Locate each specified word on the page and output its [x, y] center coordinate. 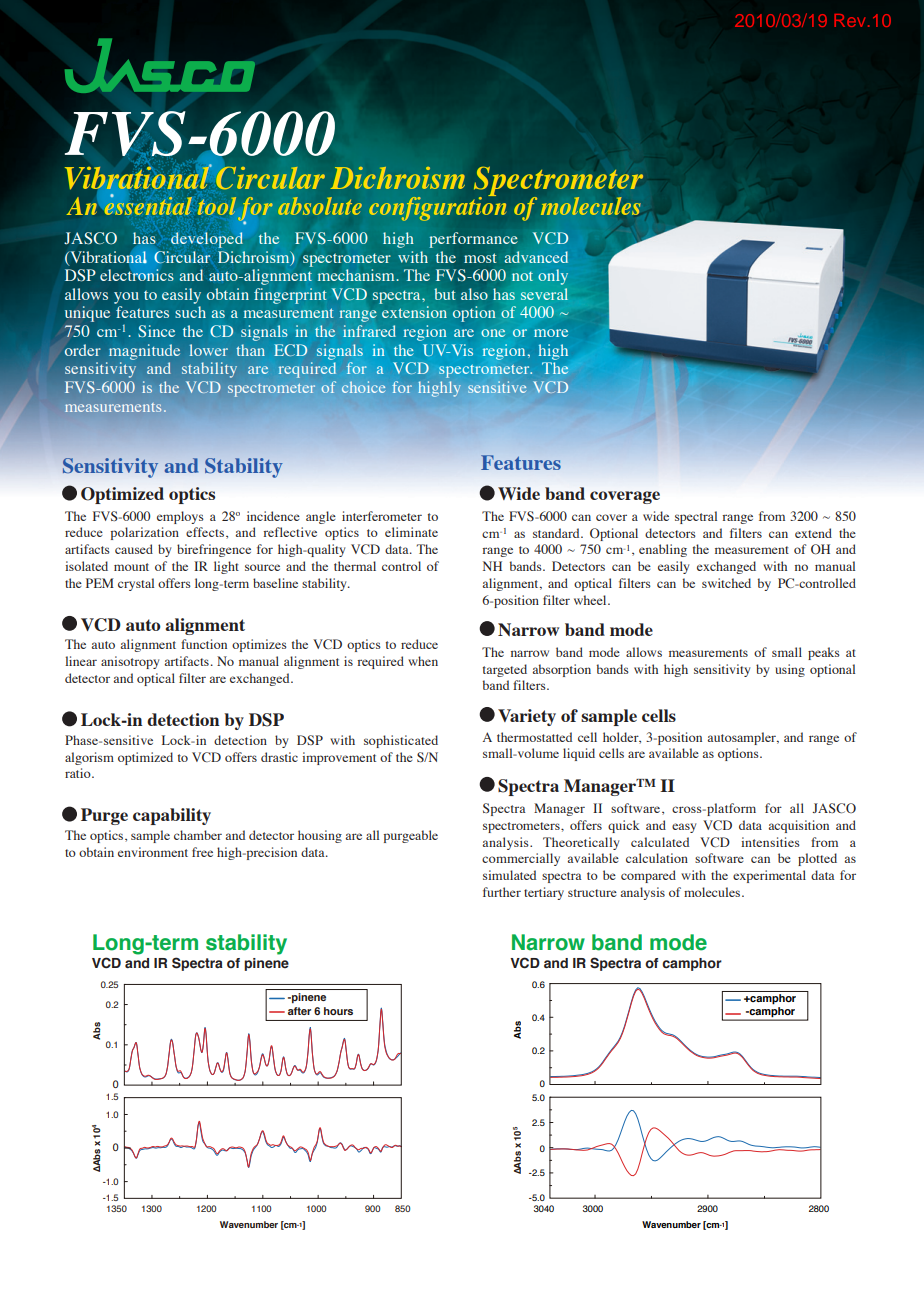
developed [207, 240]
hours [338, 1011]
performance [473, 240]
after [299, 1011]
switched [726, 583]
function [204, 644]
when [423, 661]
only [553, 277]
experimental [769, 876]
